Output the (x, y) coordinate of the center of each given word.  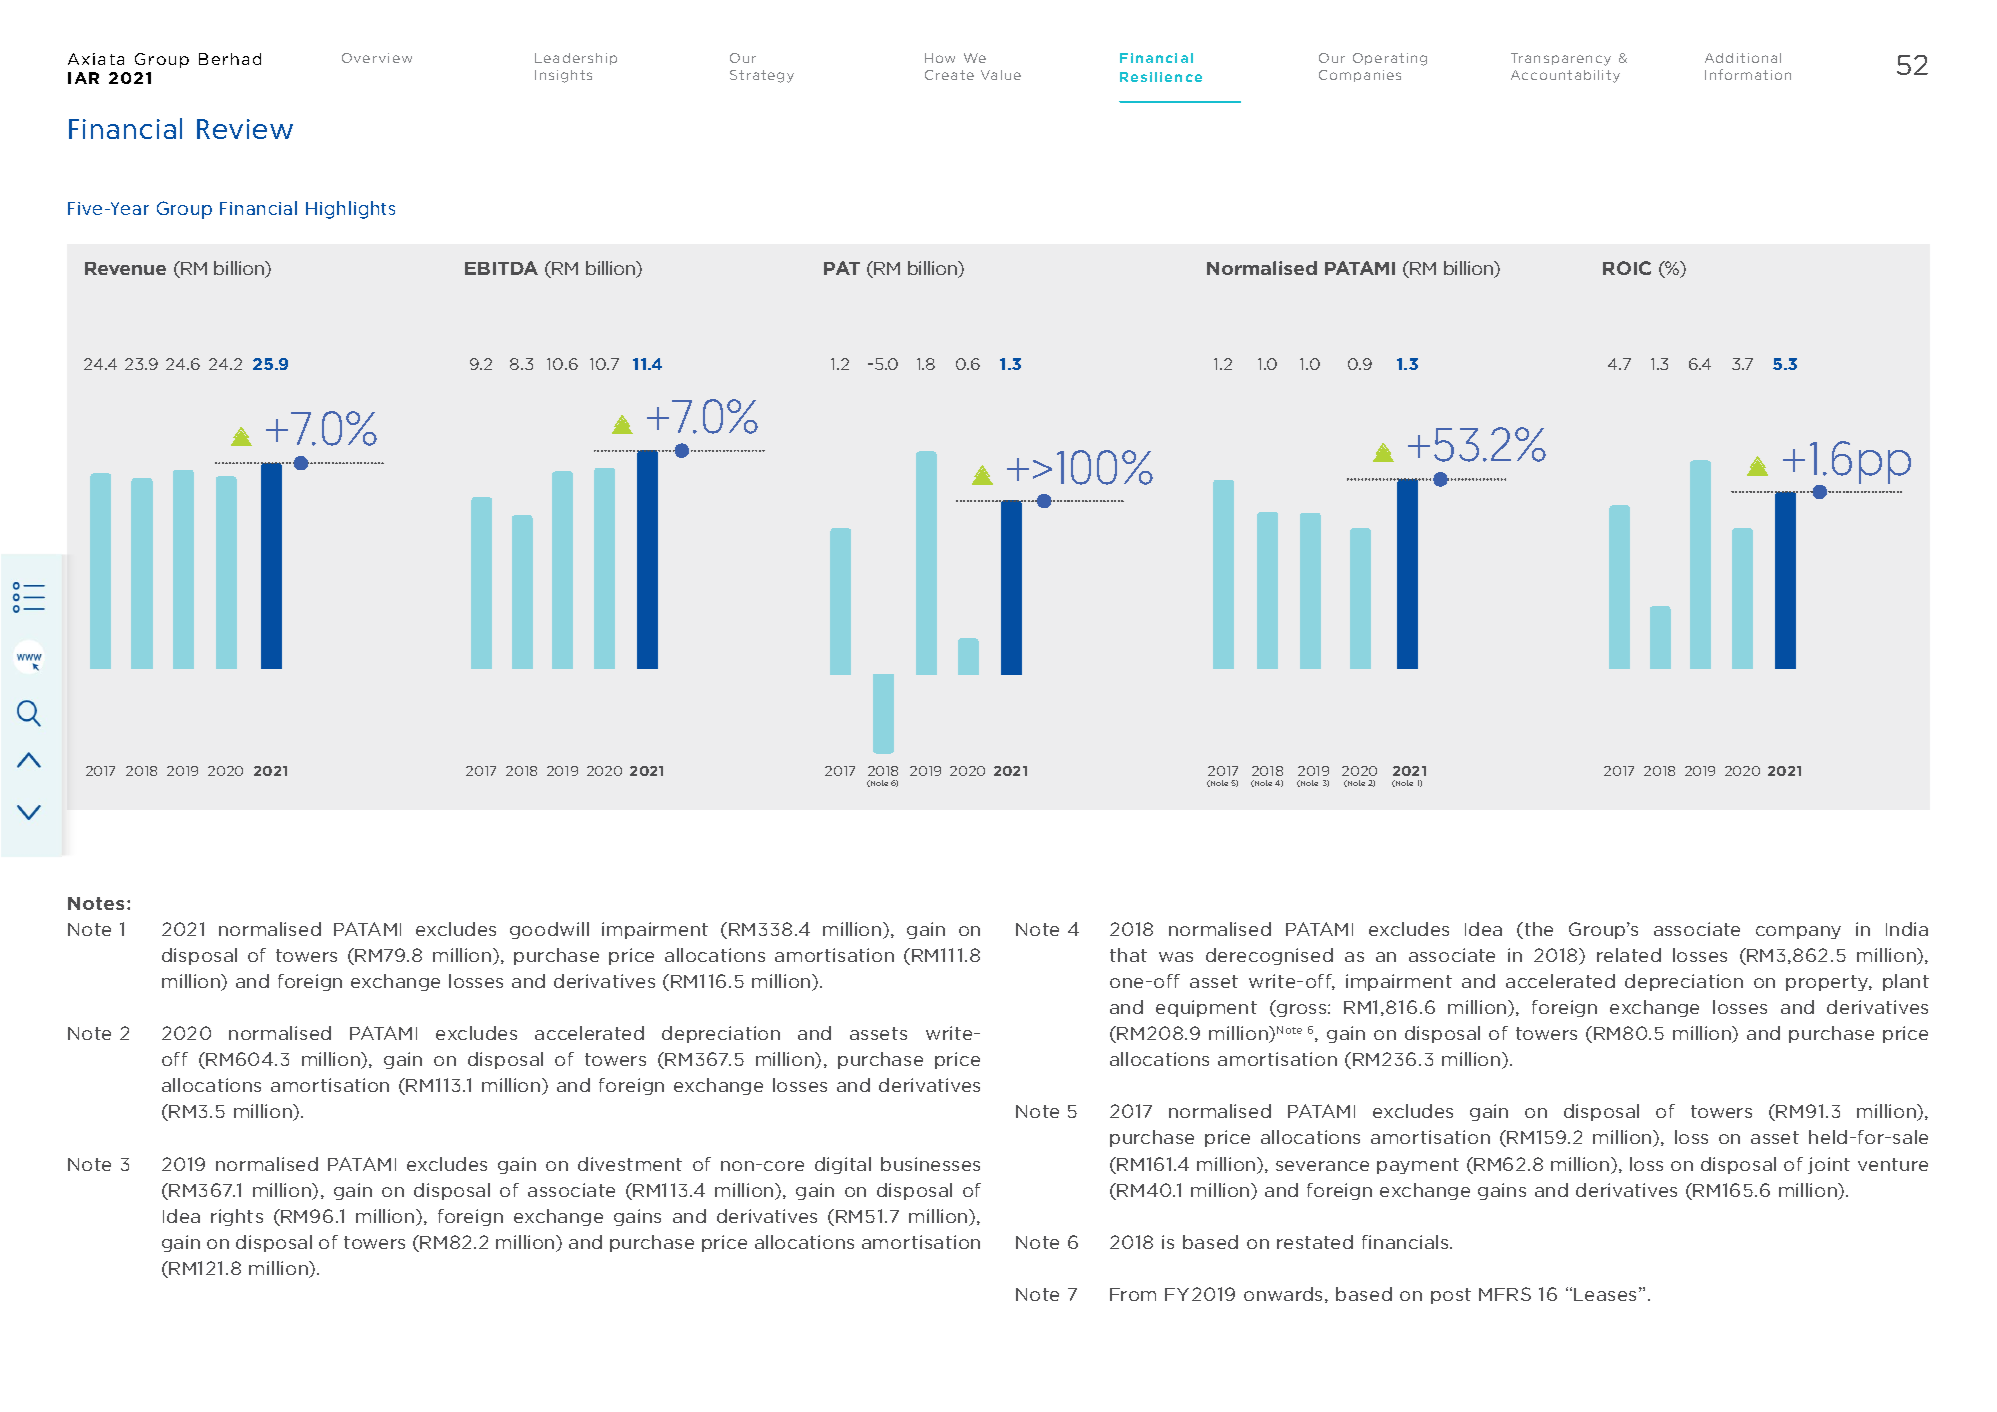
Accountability (1565, 76)
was (1176, 957)
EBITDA (501, 268)
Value (1001, 75)
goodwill (549, 930)
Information (1748, 74)
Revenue (125, 268)
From (1133, 1294)
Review (245, 129)
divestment (630, 1164)
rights (237, 1217)
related (1629, 955)
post (1451, 1296)
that (1128, 955)
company (1798, 932)
